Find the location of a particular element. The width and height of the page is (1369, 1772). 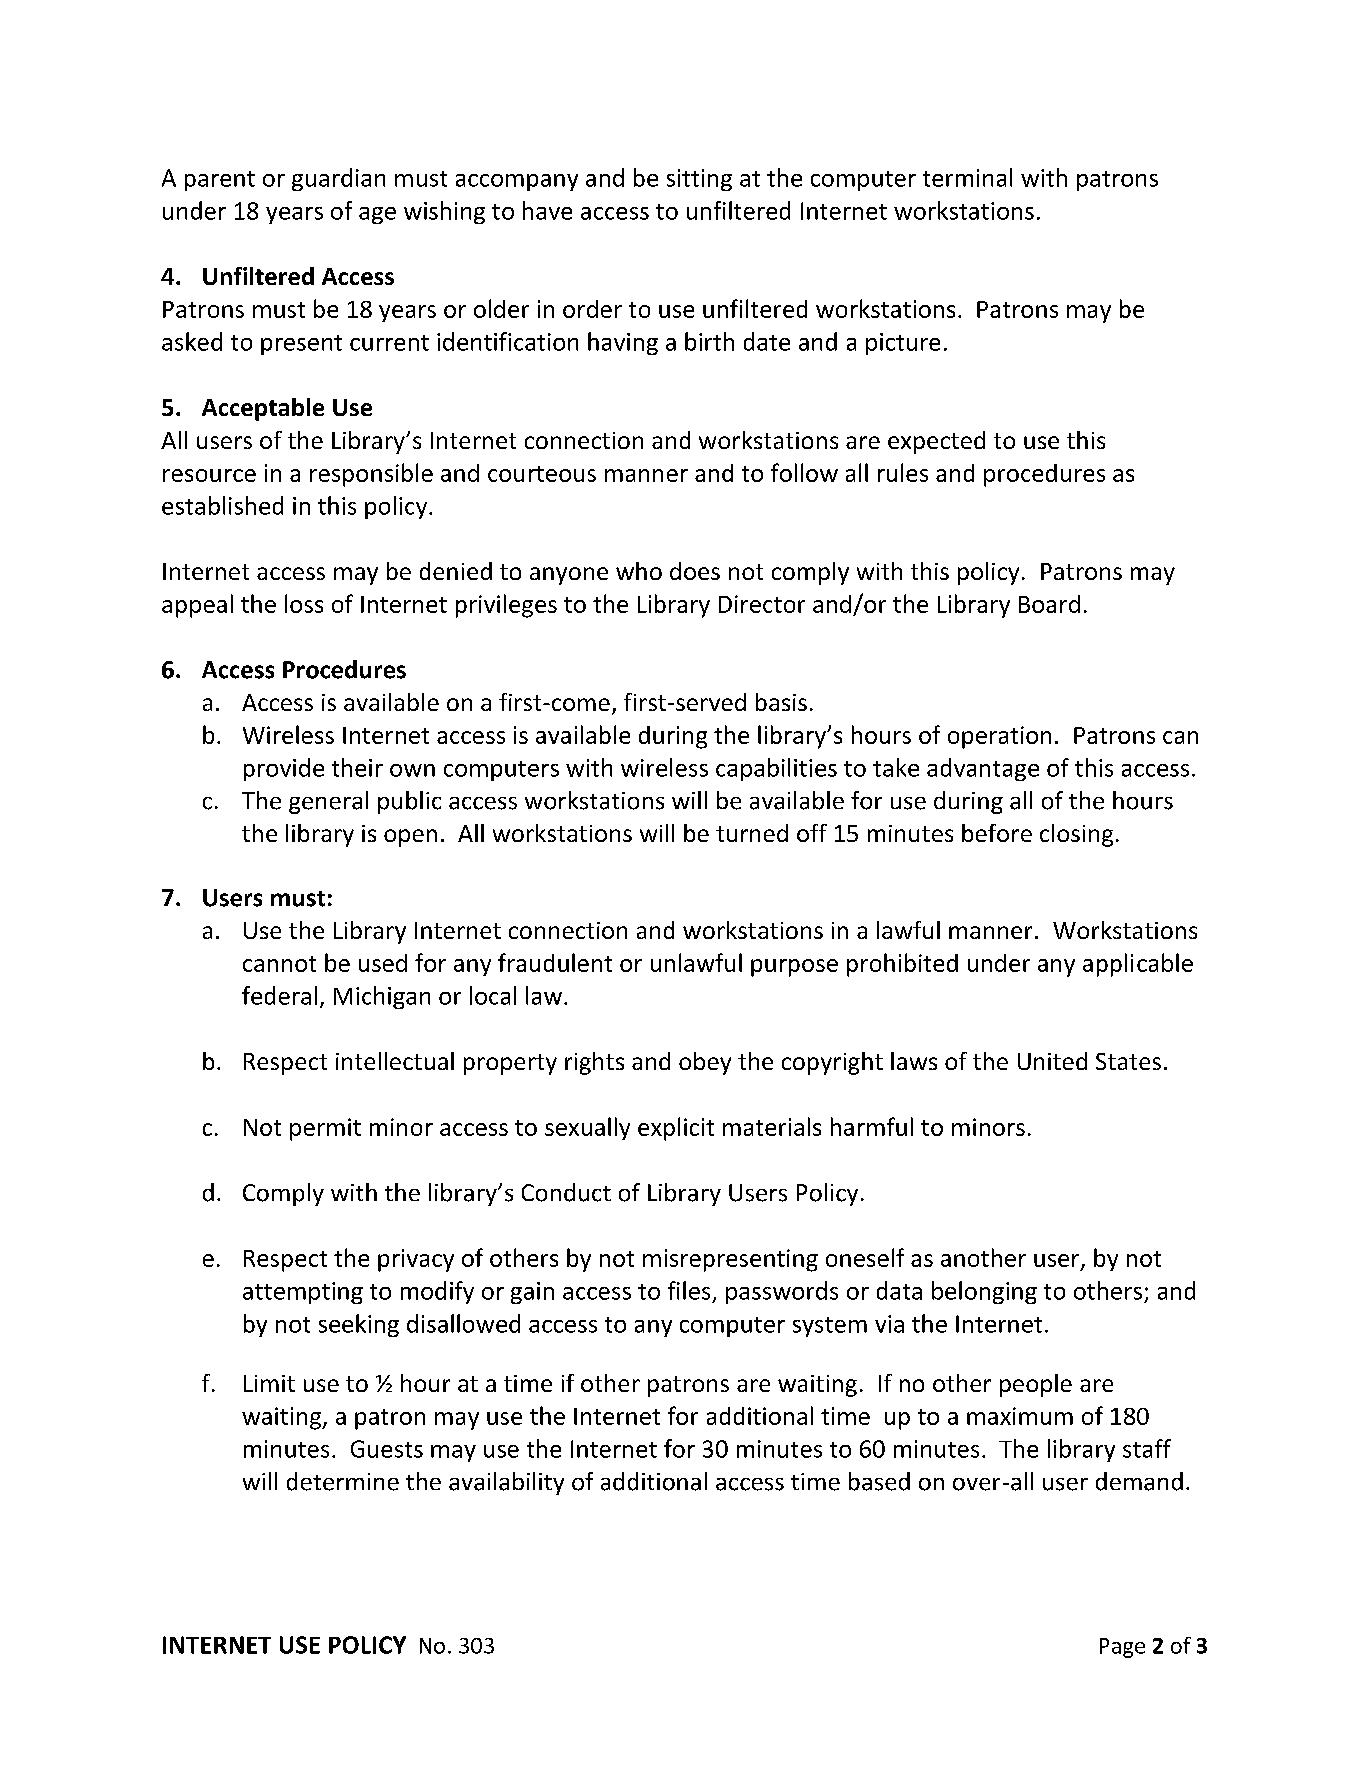

cannot is located at coordinates (279, 964).
